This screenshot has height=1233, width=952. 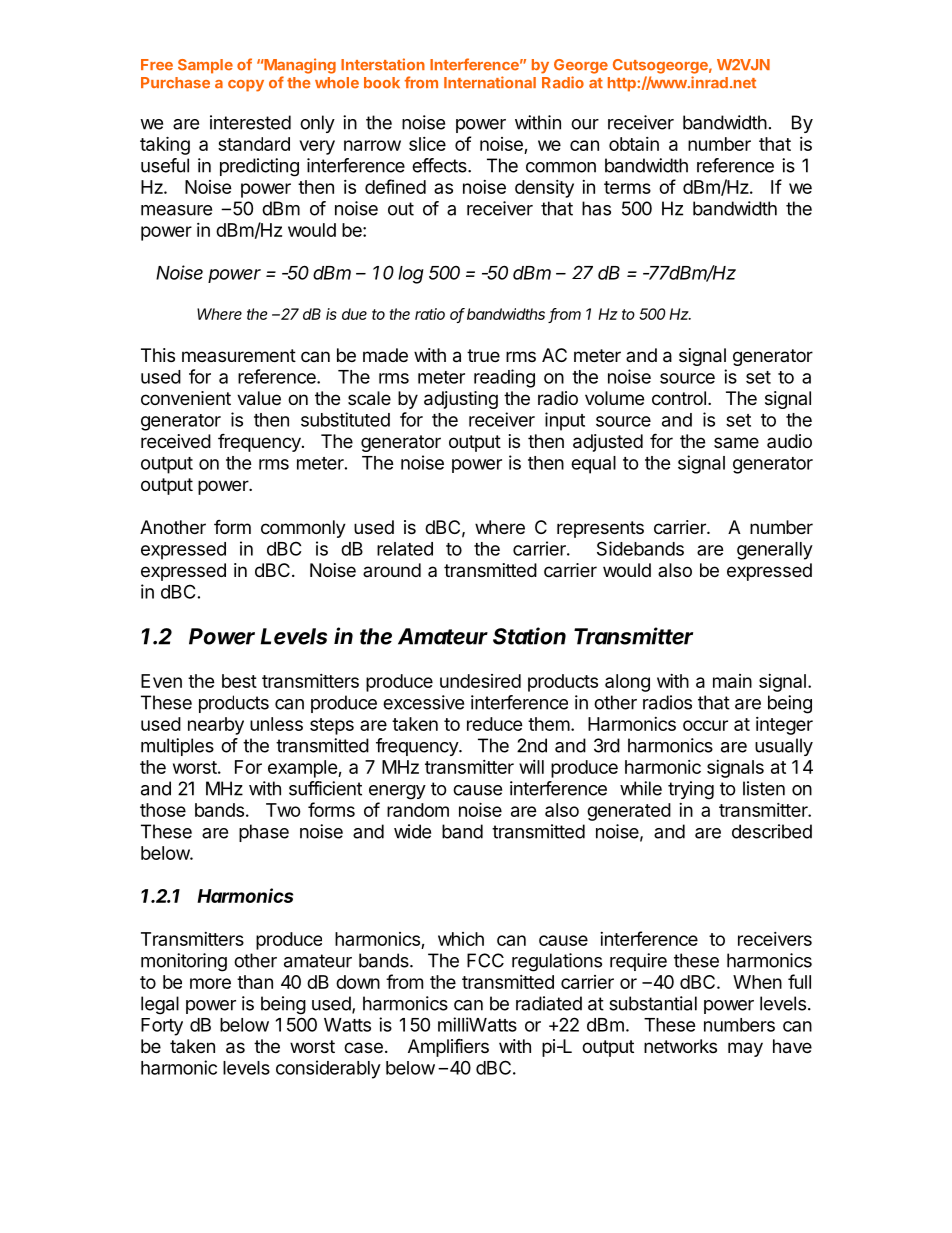 I want to click on true, so click(x=483, y=355).
